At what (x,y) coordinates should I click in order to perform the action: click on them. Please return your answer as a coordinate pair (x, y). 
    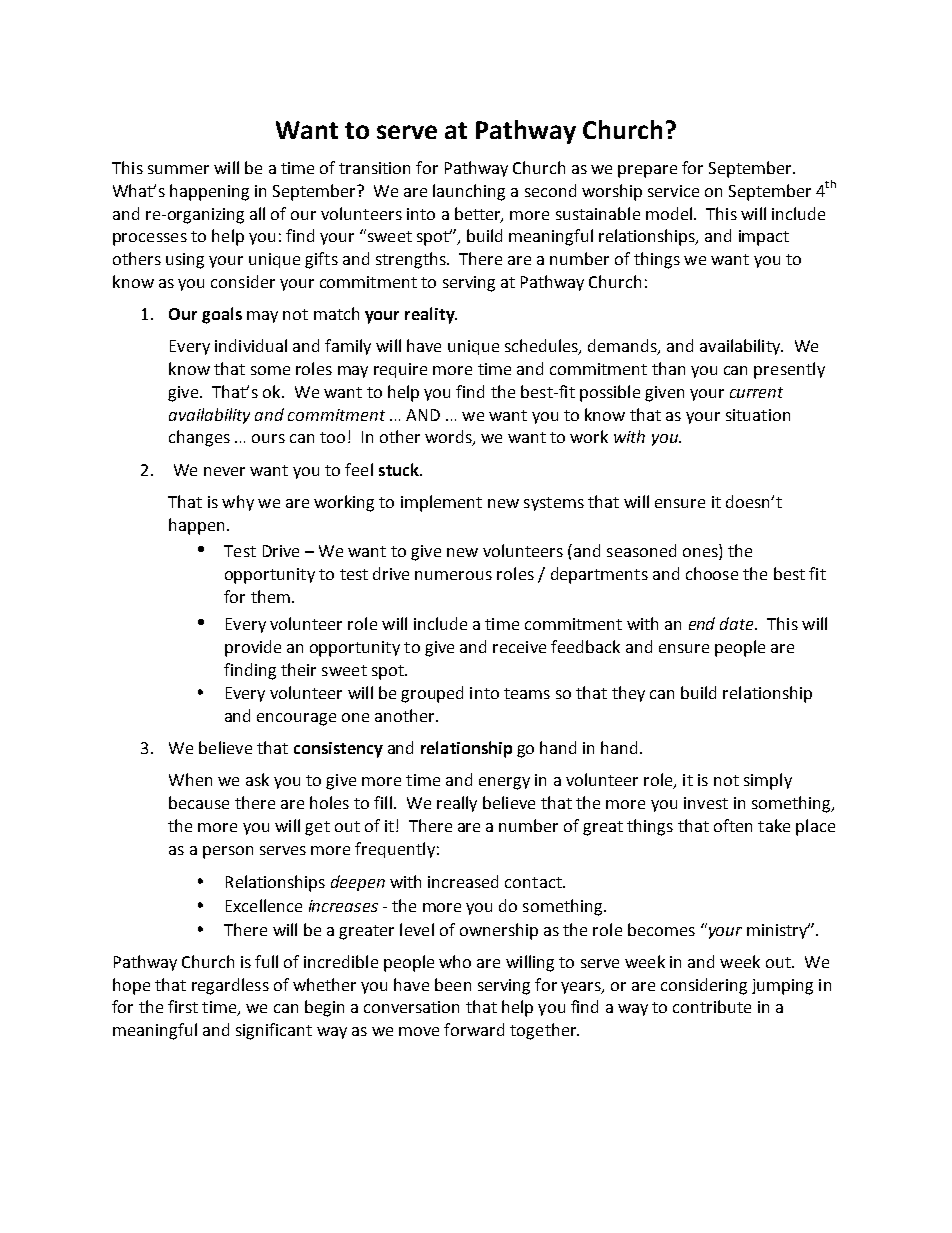
    Looking at the image, I should click on (270, 596).
